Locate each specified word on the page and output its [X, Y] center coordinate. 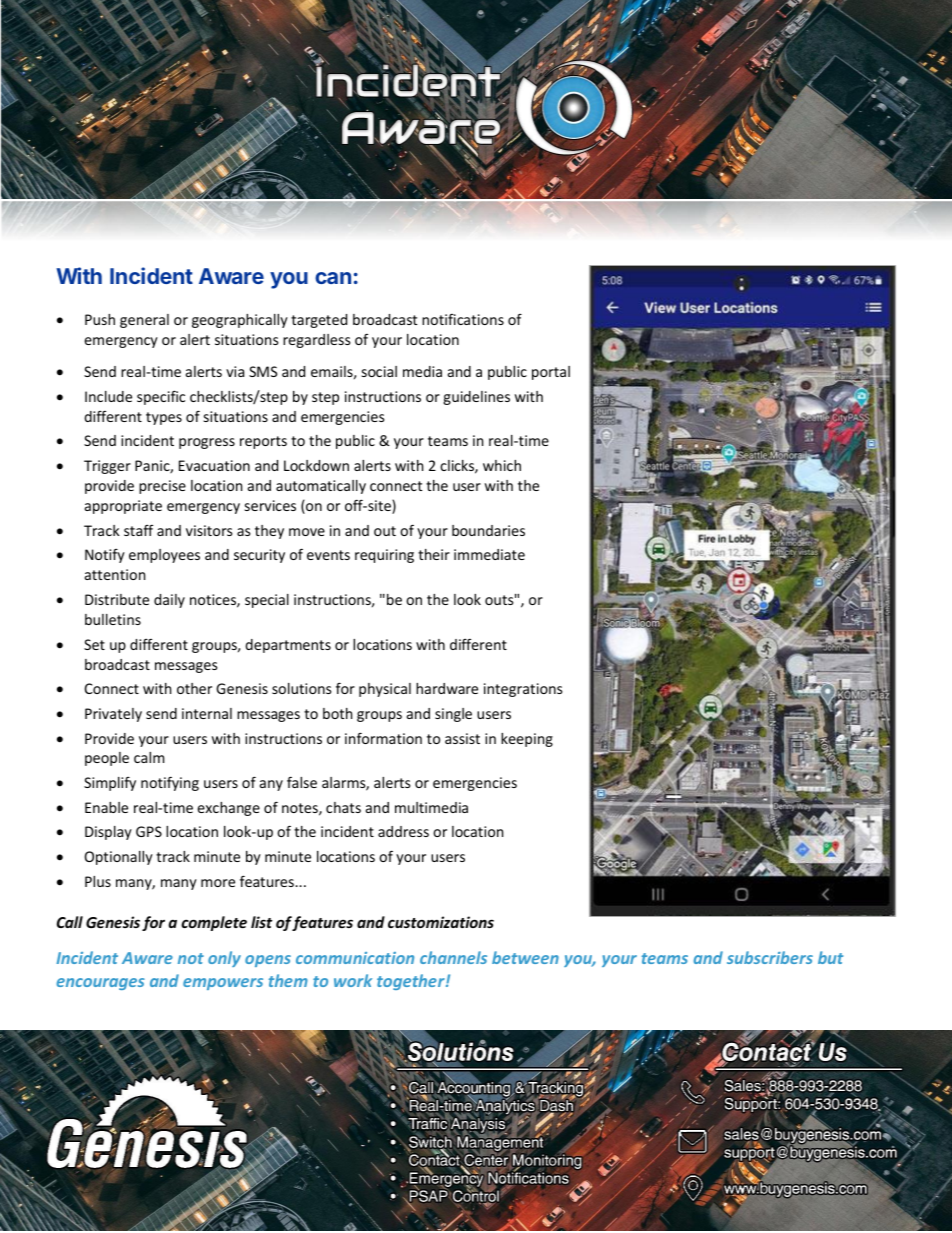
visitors [209, 530]
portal [551, 373]
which [502, 465]
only [224, 959]
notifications [463, 319]
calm [149, 757]
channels [453, 957]
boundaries [488, 530]
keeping [527, 740]
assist [462, 738]
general [144, 321]
